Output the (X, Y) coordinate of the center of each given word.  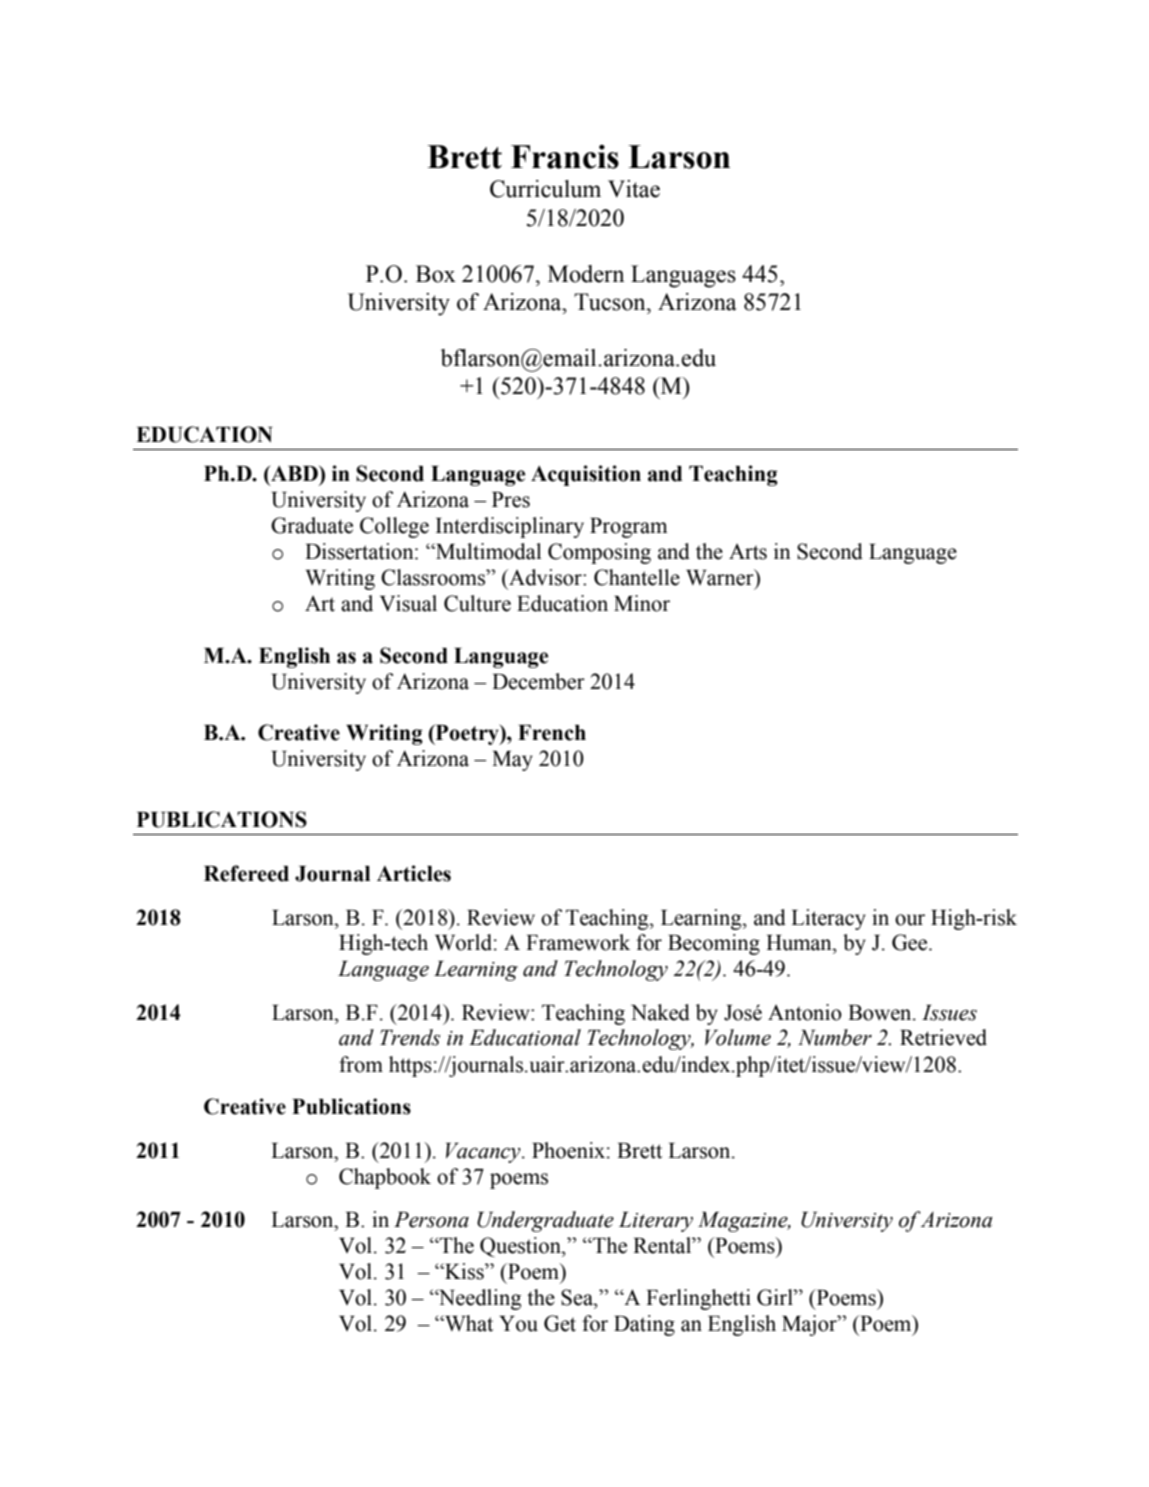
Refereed (246, 873)
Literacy (828, 919)
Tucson (611, 302)
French (552, 733)
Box (436, 274)
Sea (578, 1297)
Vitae (634, 189)
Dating (644, 1325)
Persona (431, 1220)
